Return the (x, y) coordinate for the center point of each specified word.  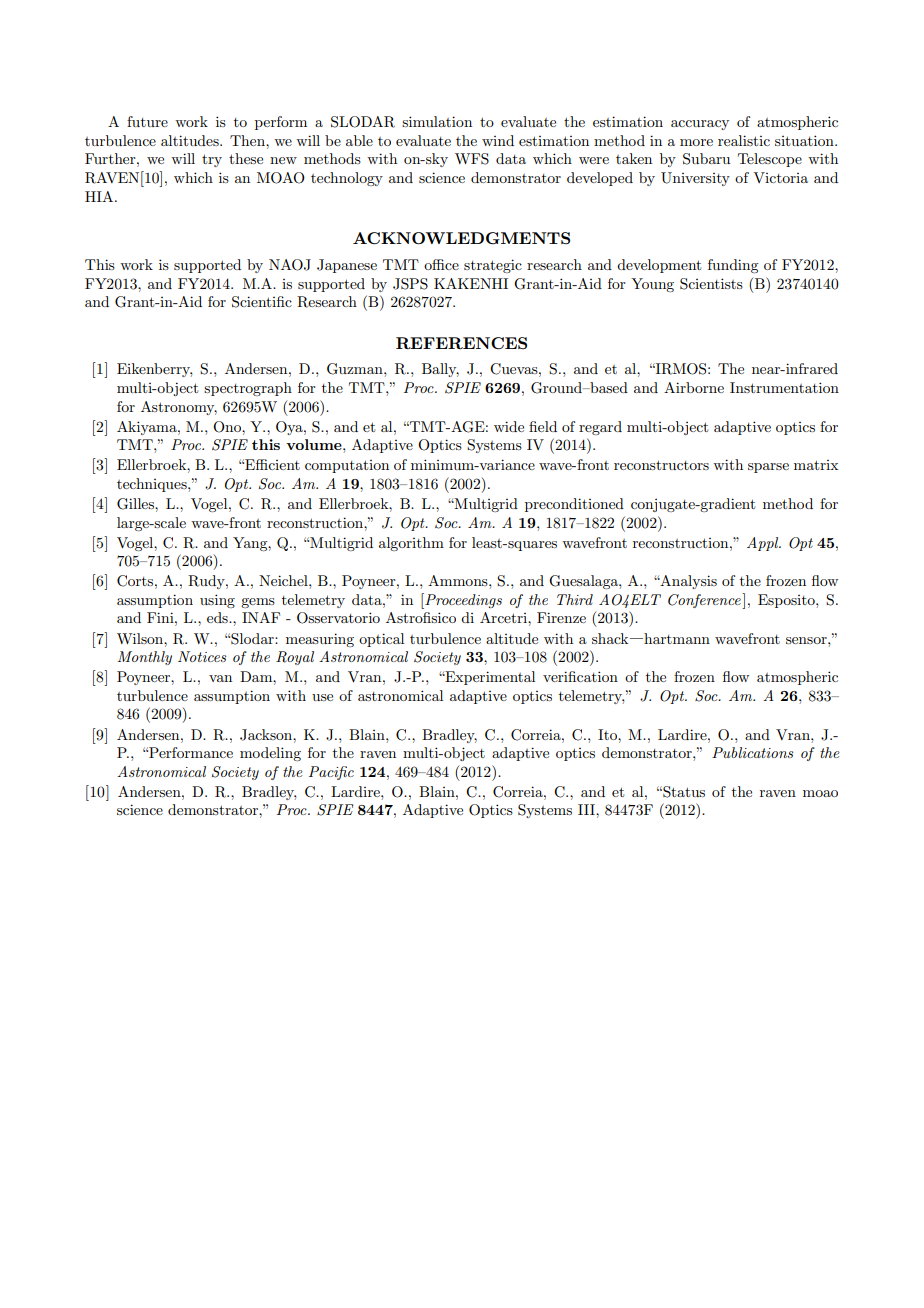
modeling (270, 754)
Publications (753, 752)
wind (498, 140)
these (246, 158)
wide (509, 426)
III (587, 809)
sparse (768, 468)
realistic (744, 140)
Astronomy (179, 408)
